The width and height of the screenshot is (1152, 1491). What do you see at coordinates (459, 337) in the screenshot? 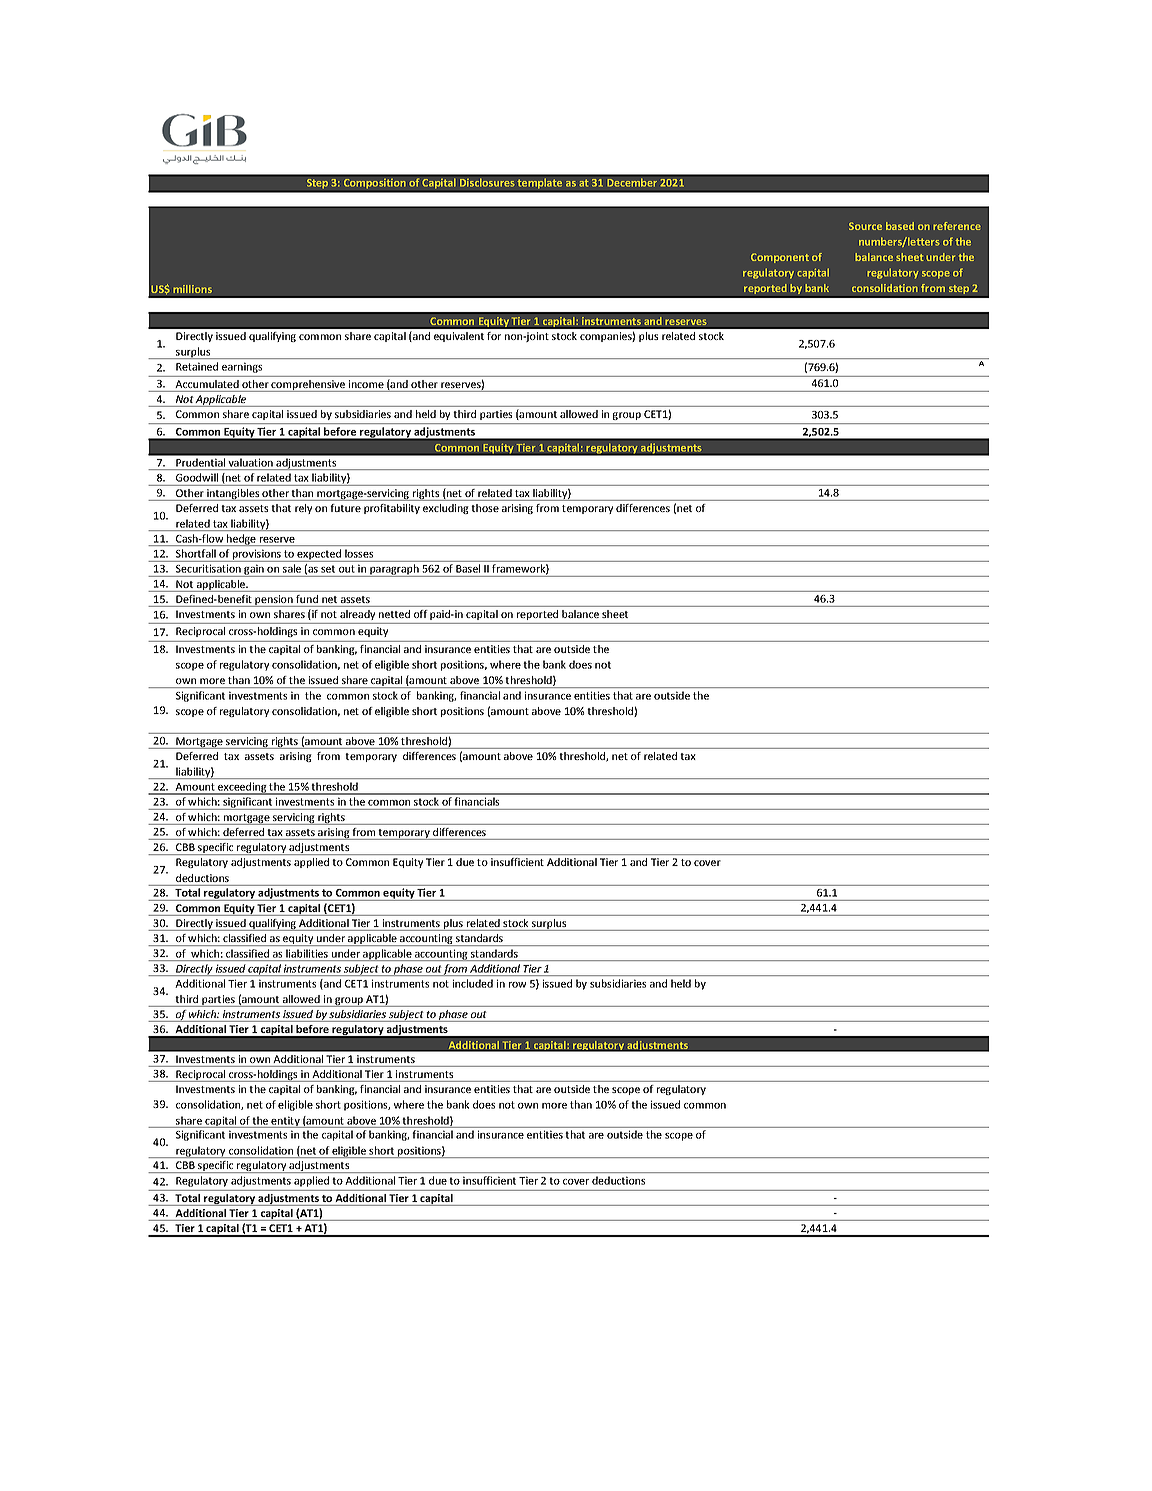
I see `equivalent` at bounding box center [459, 337].
